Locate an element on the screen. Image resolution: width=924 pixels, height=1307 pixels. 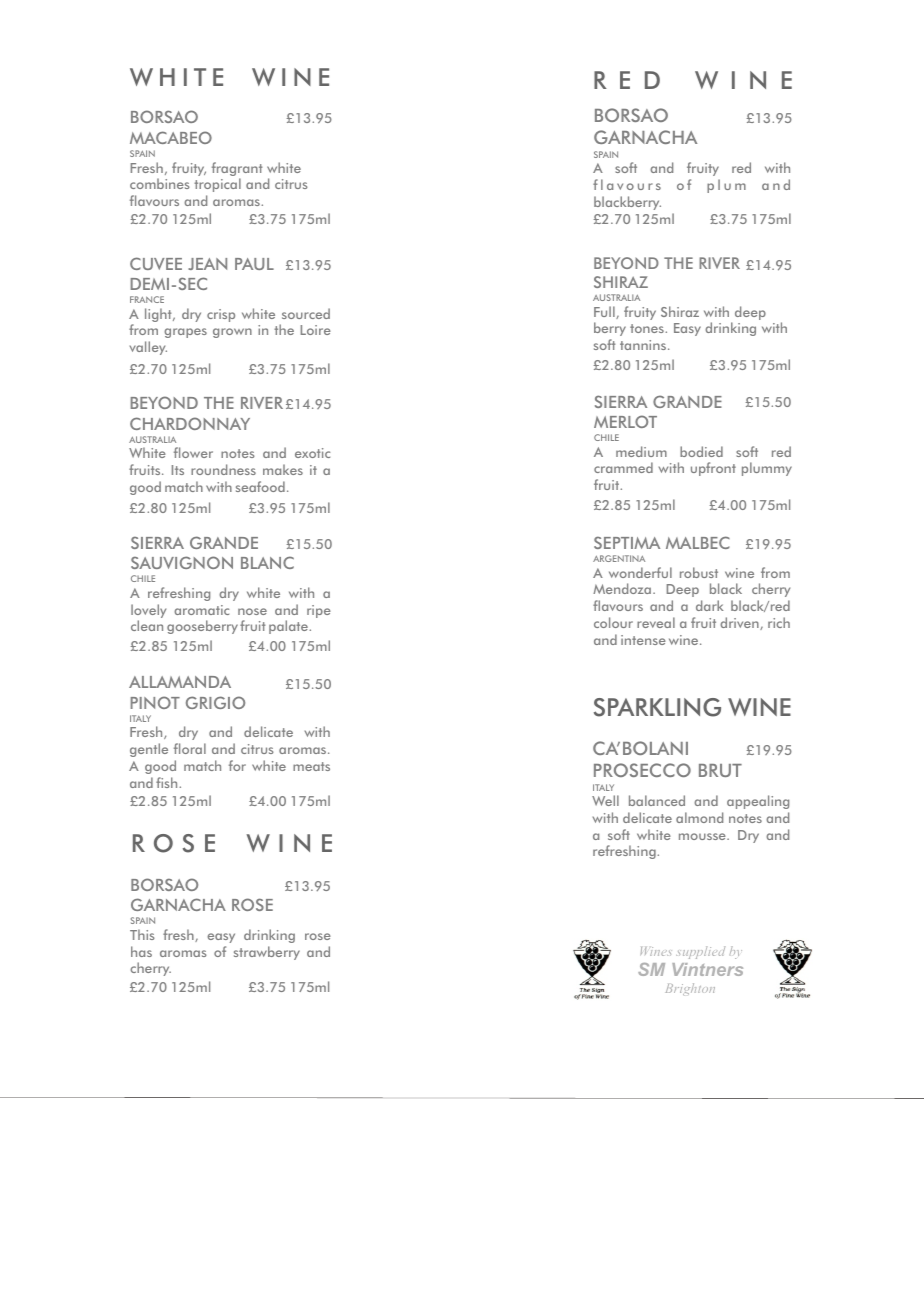
tropical is located at coordinates (217, 185).
